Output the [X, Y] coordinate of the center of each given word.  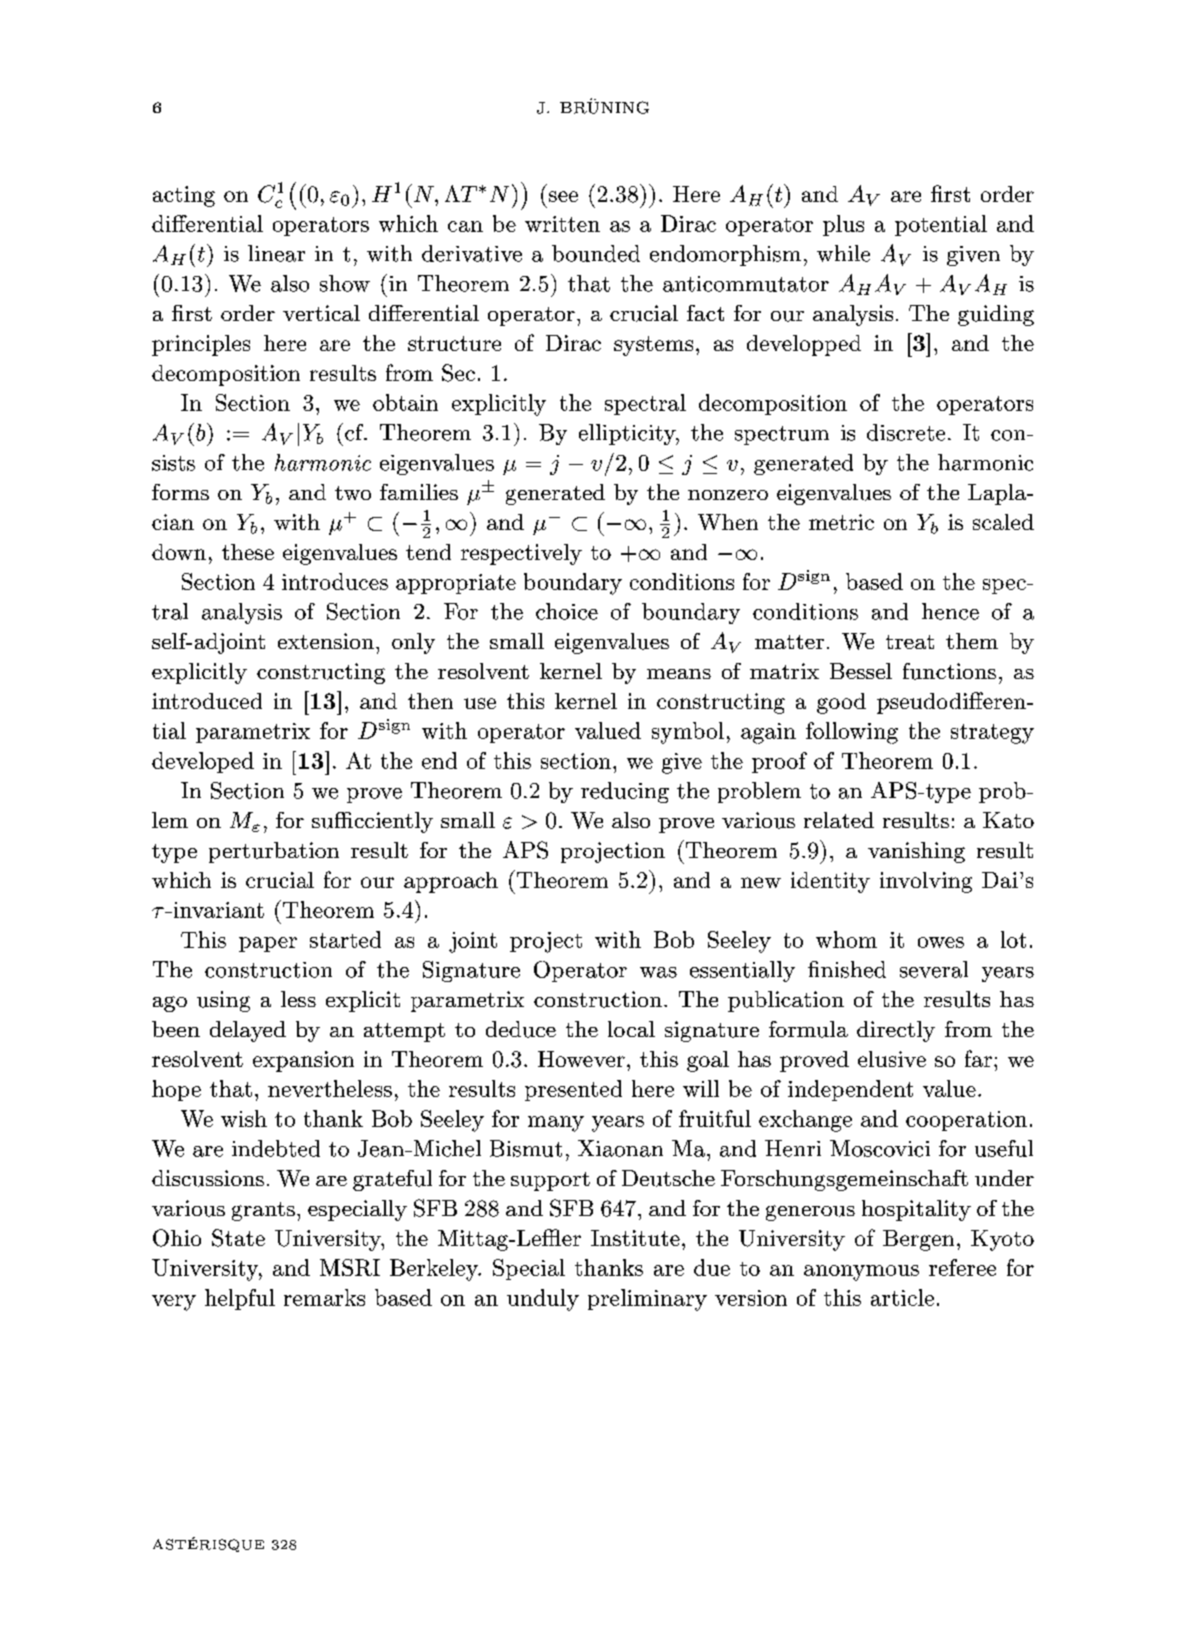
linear [276, 253]
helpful [240, 1299]
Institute [635, 1238]
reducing [625, 792]
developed [203, 762]
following [852, 733]
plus [843, 225]
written [562, 224]
